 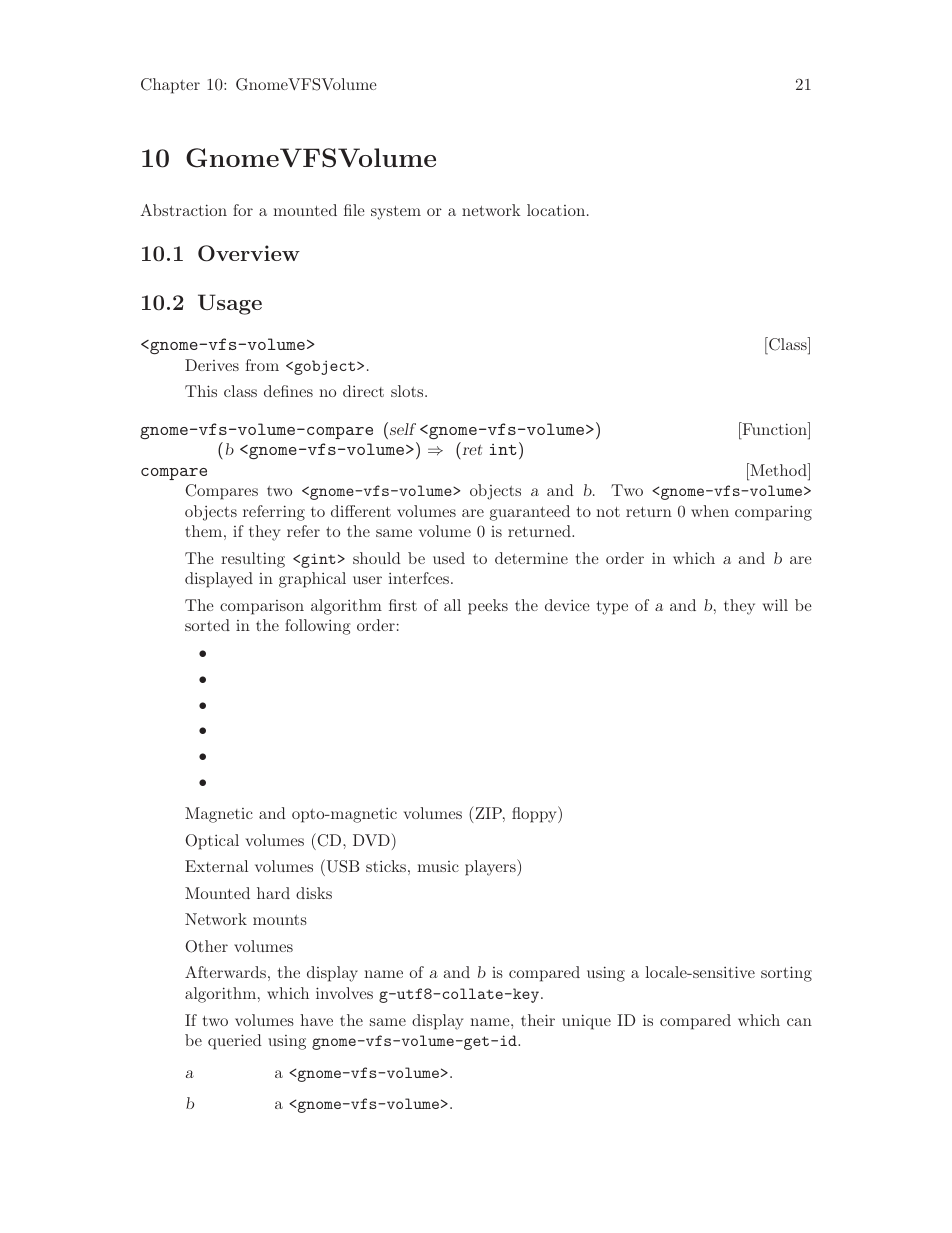 I want to click on Function, so click(x=774, y=428).
